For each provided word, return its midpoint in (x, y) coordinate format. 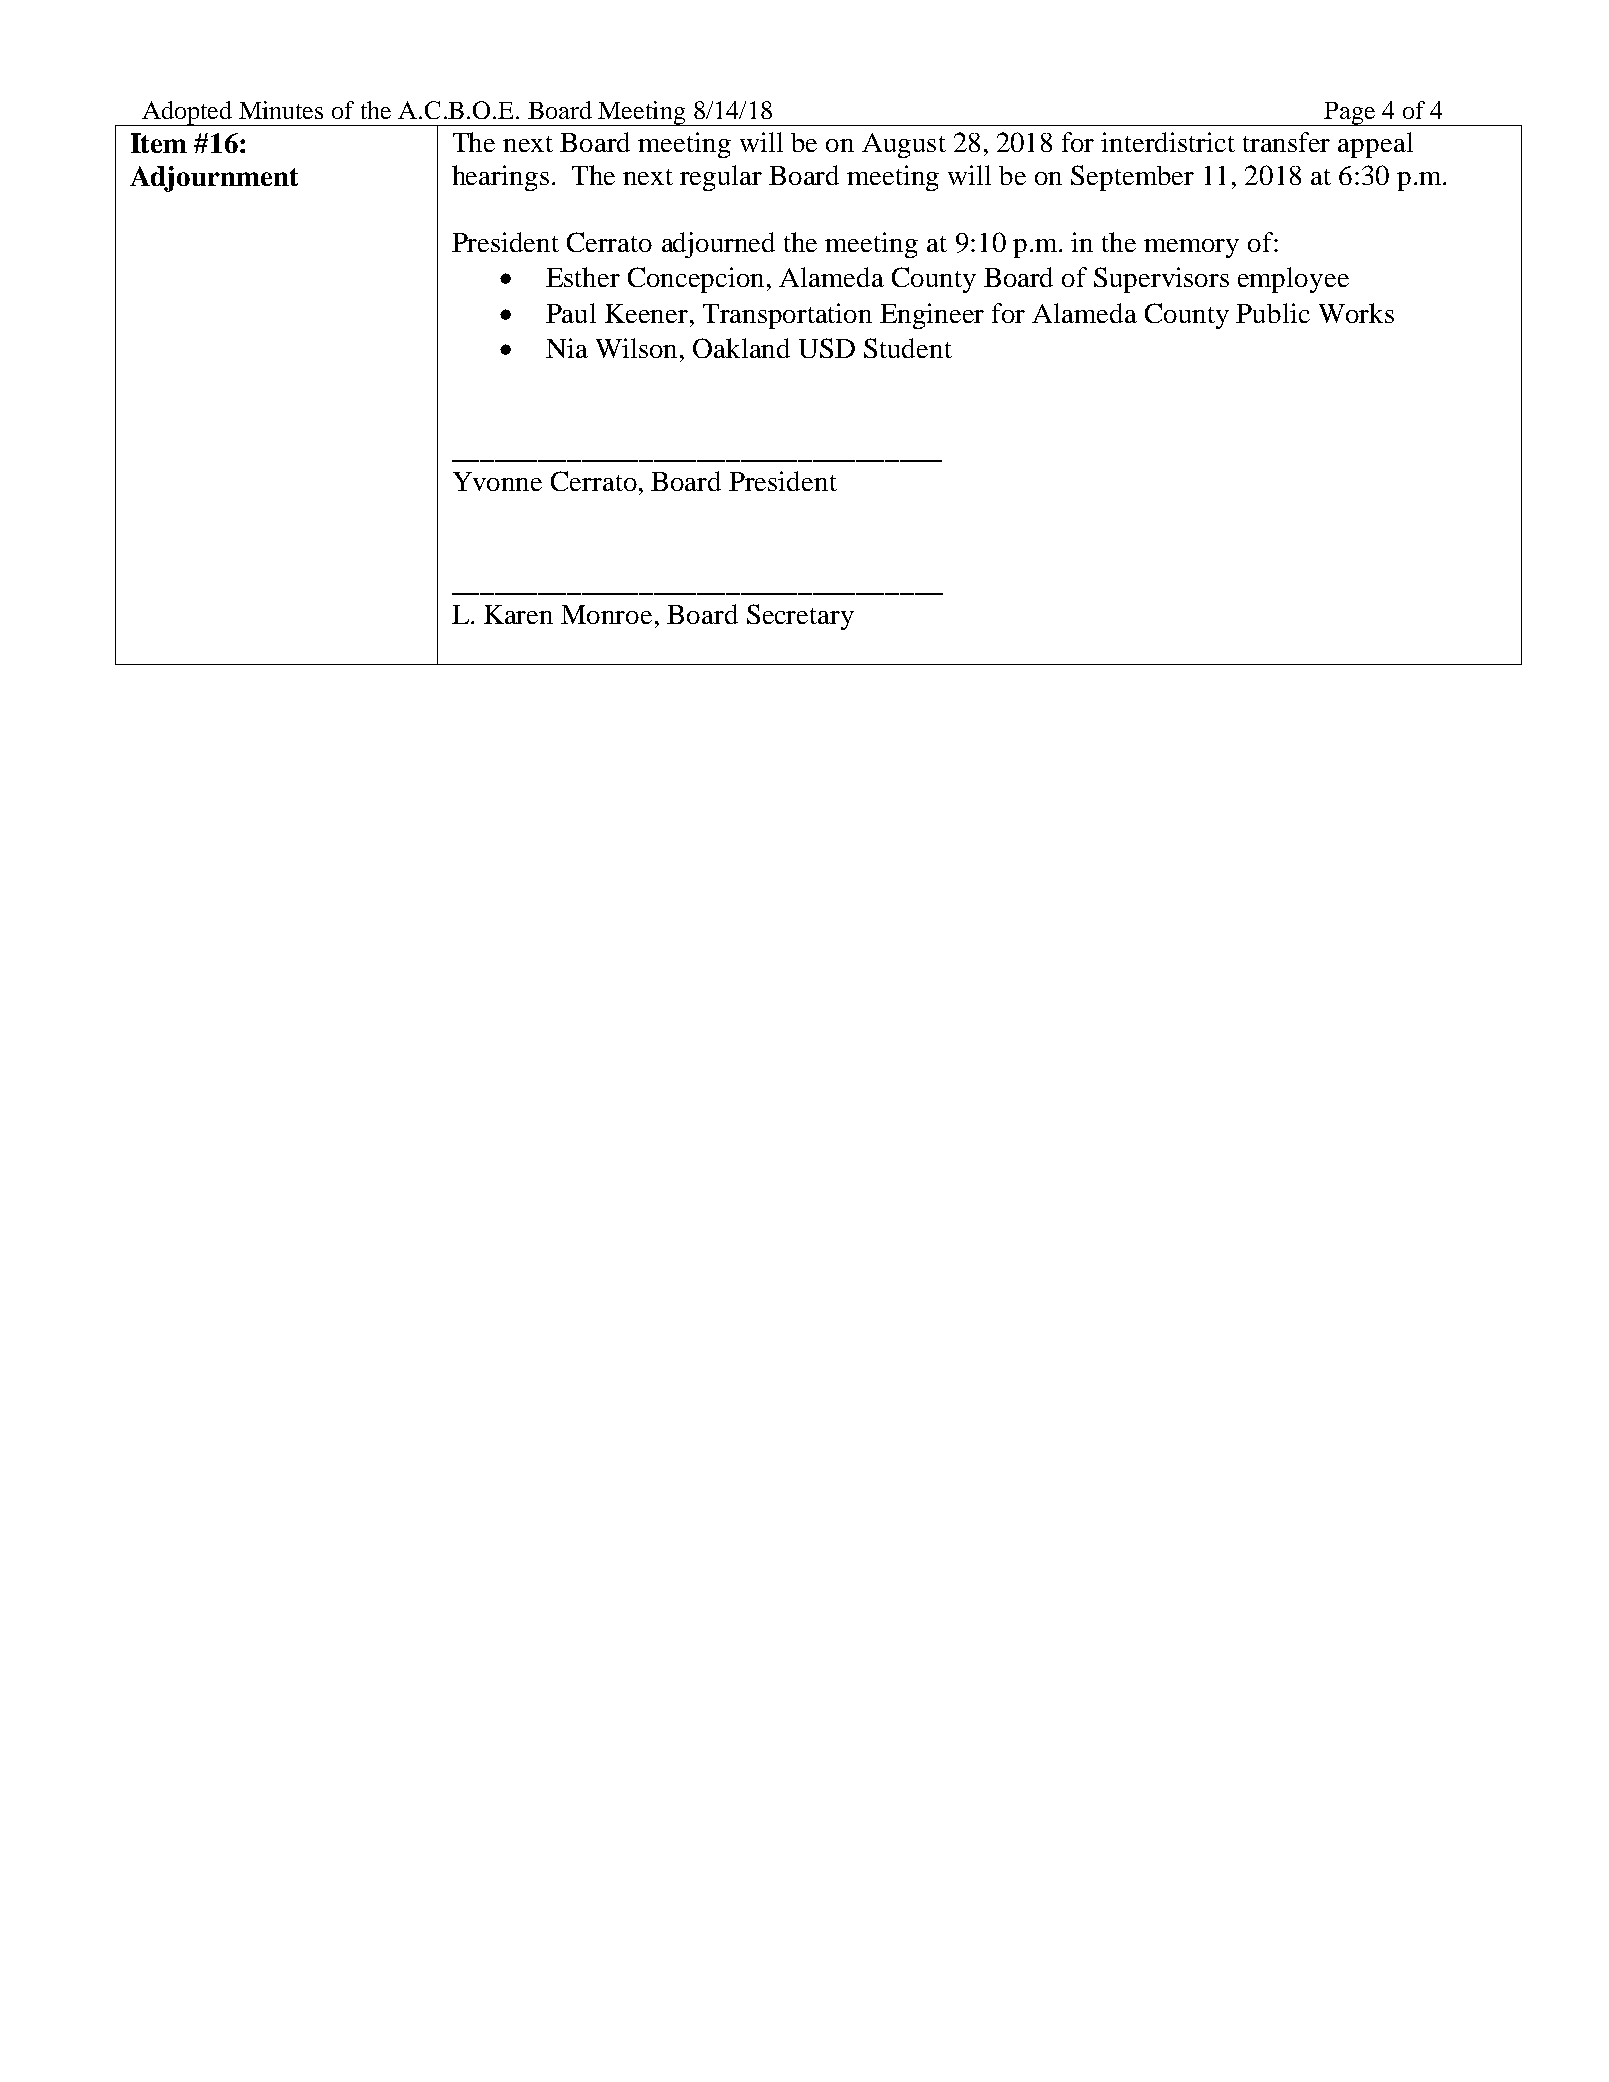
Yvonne (497, 481)
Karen (518, 614)
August (904, 145)
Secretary (800, 617)
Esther (583, 277)
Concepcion (698, 280)
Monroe (606, 614)
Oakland (741, 348)
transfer (1286, 142)
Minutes (281, 110)
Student (908, 348)
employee (1293, 280)
